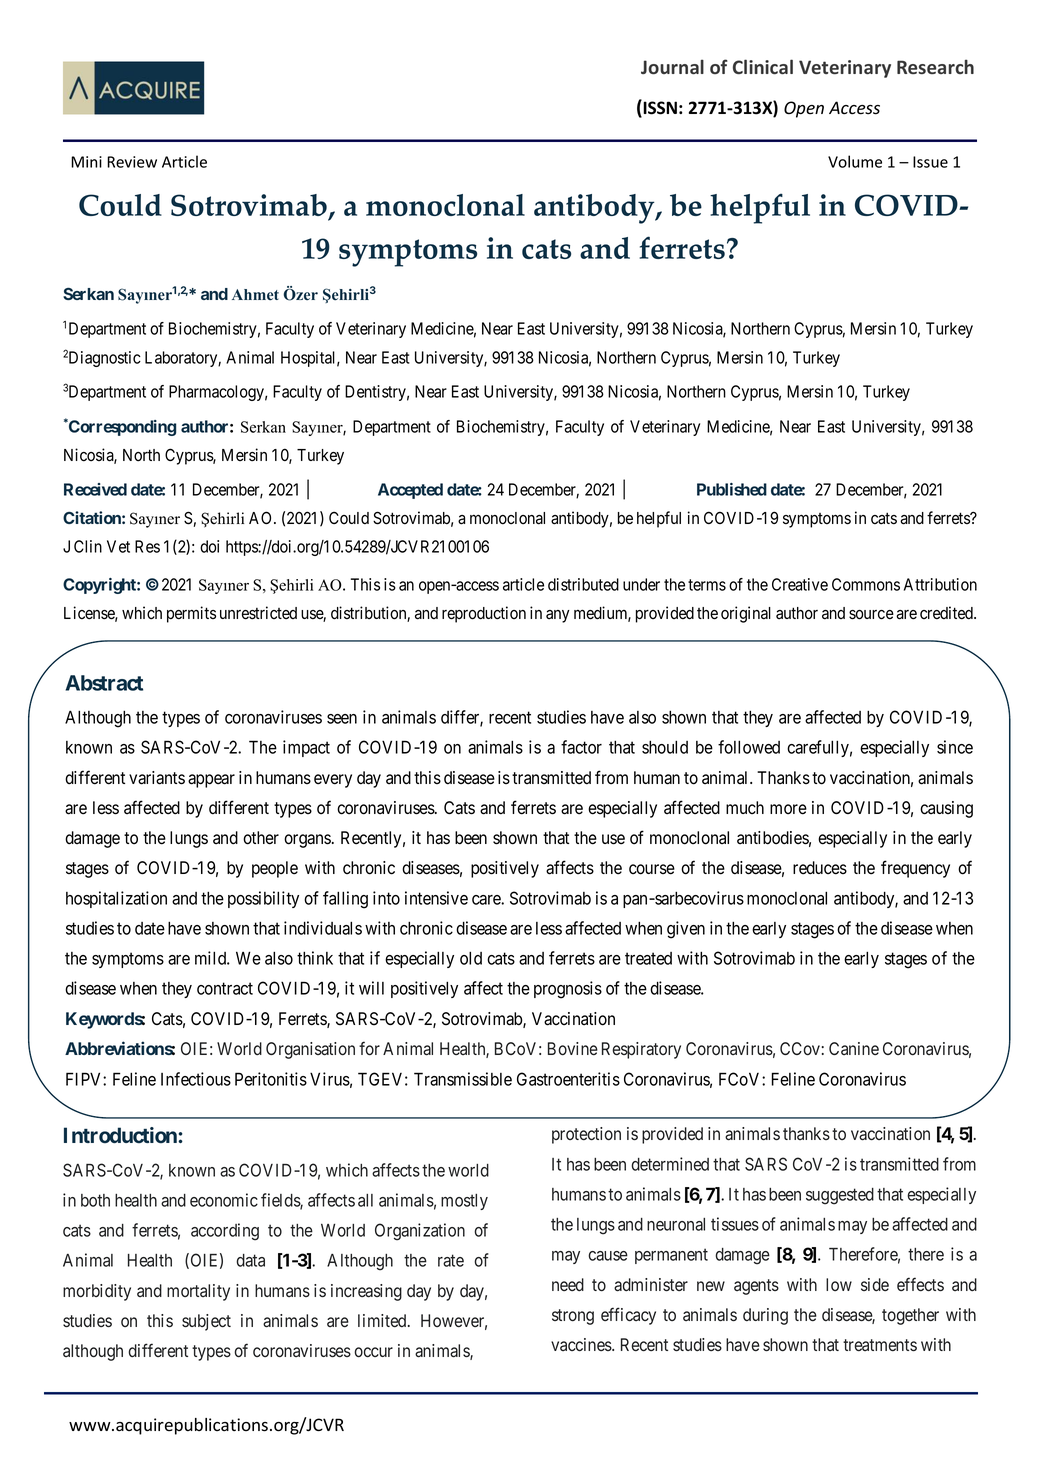 The width and height of the screenshot is (1040, 1471). What do you see at coordinates (132, 162) in the screenshot?
I see `Review` at bounding box center [132, 162].
